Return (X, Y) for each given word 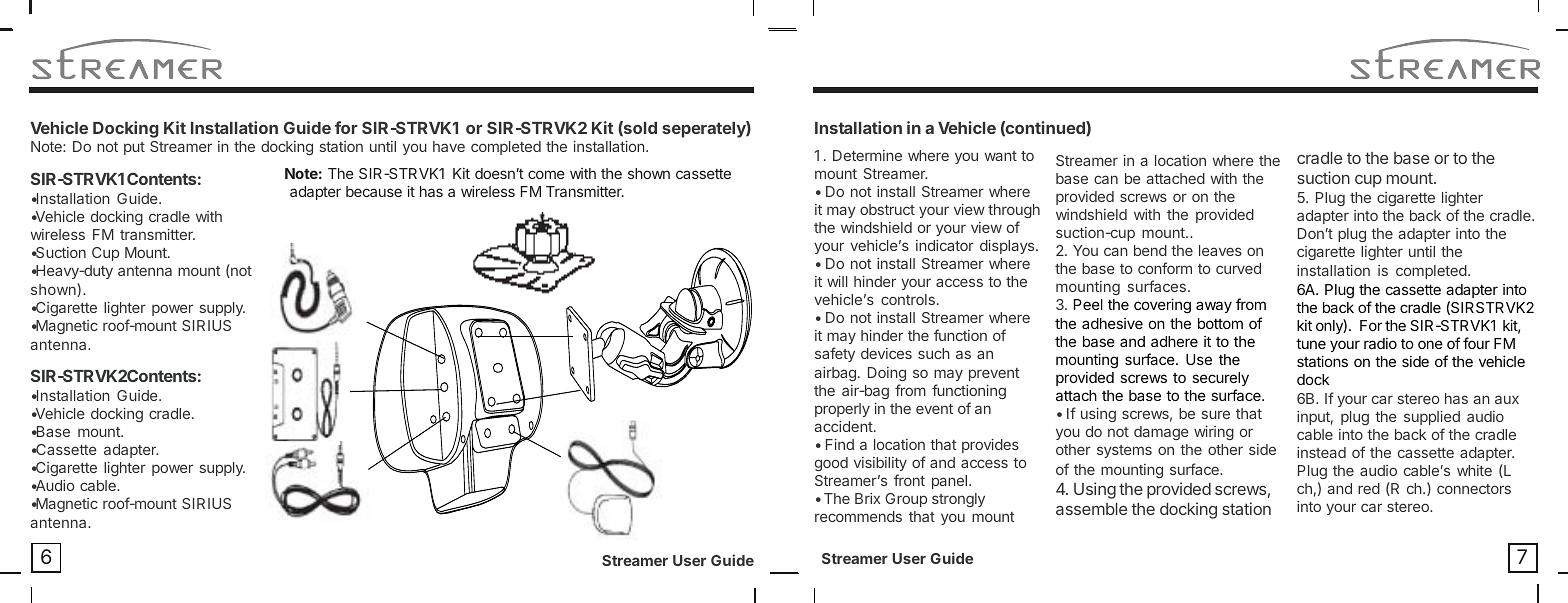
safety (835, 354)
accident (844, 426)
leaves (1220, 250)
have (449, 146)
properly (842, 410)
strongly (958, 500)
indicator (945, 245)
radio (1380, 343)
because (374, 191)
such (934, 353)
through (1014, 211)
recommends (858, 516)
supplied (1432, 418)
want (1000, 156)
